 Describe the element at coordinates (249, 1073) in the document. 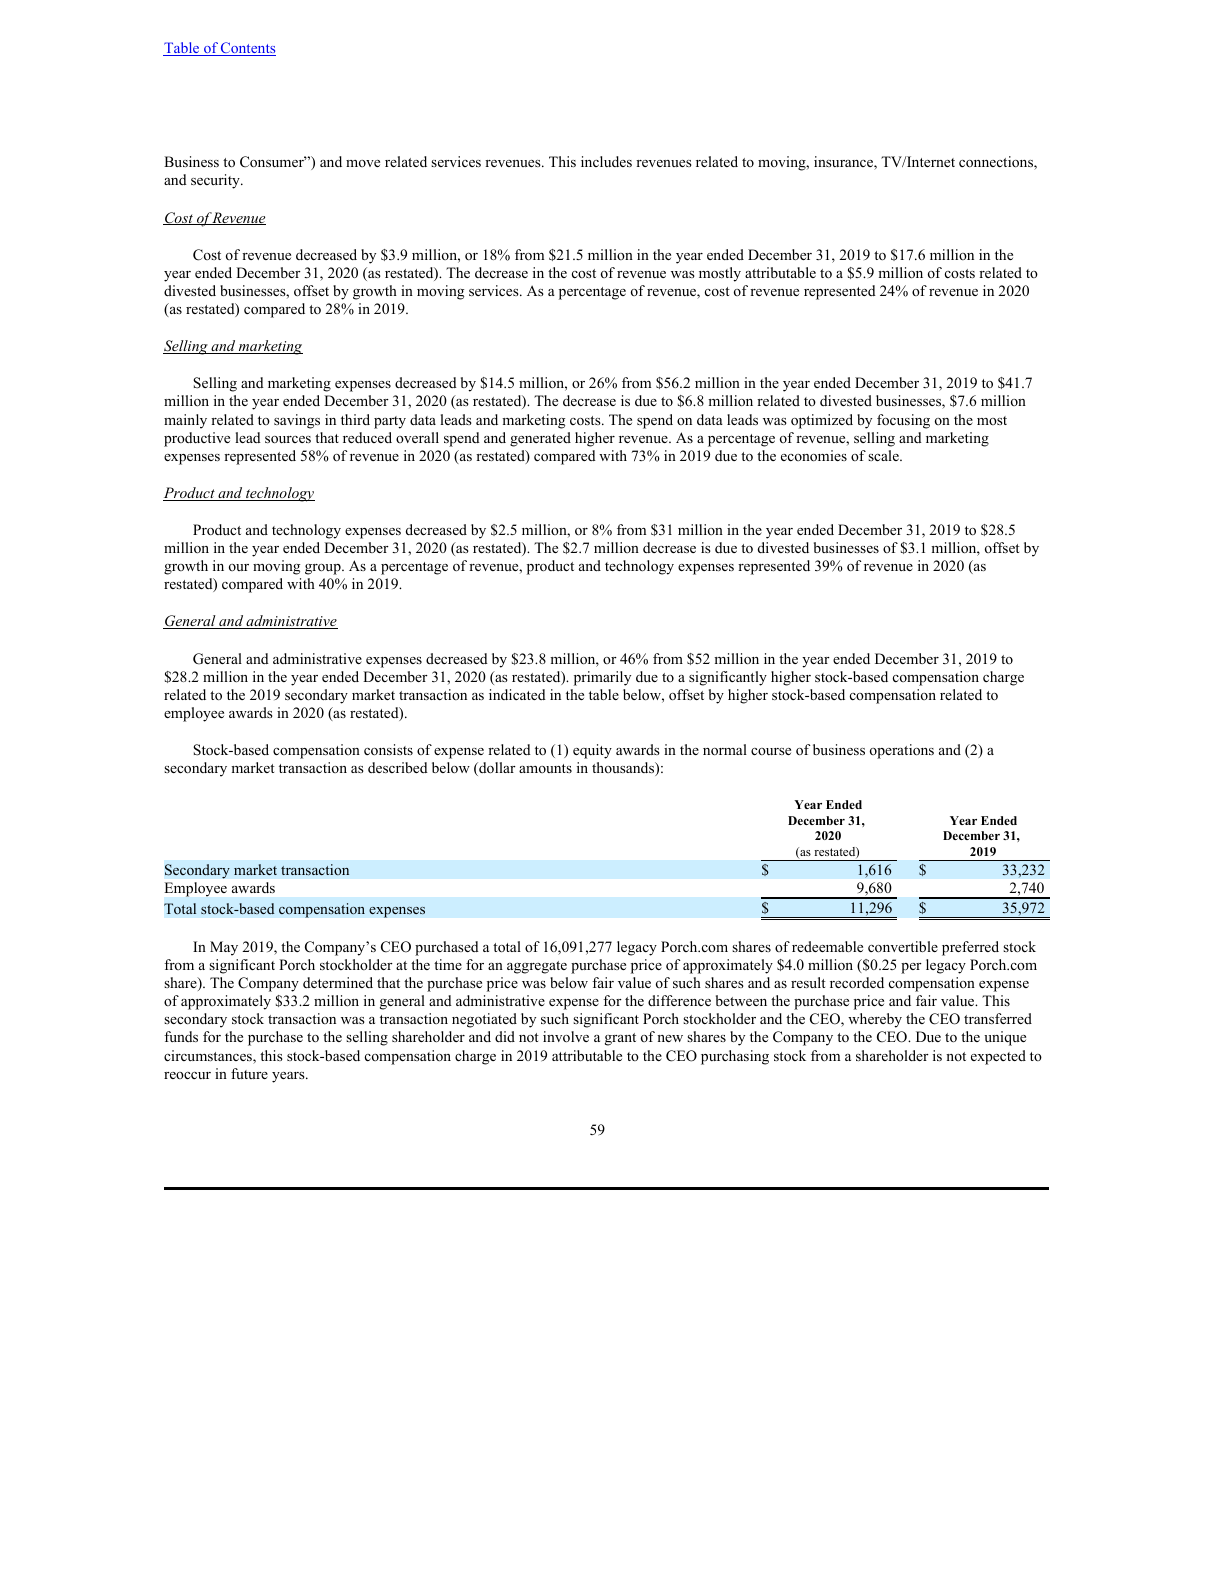

I see `future` at that location.
